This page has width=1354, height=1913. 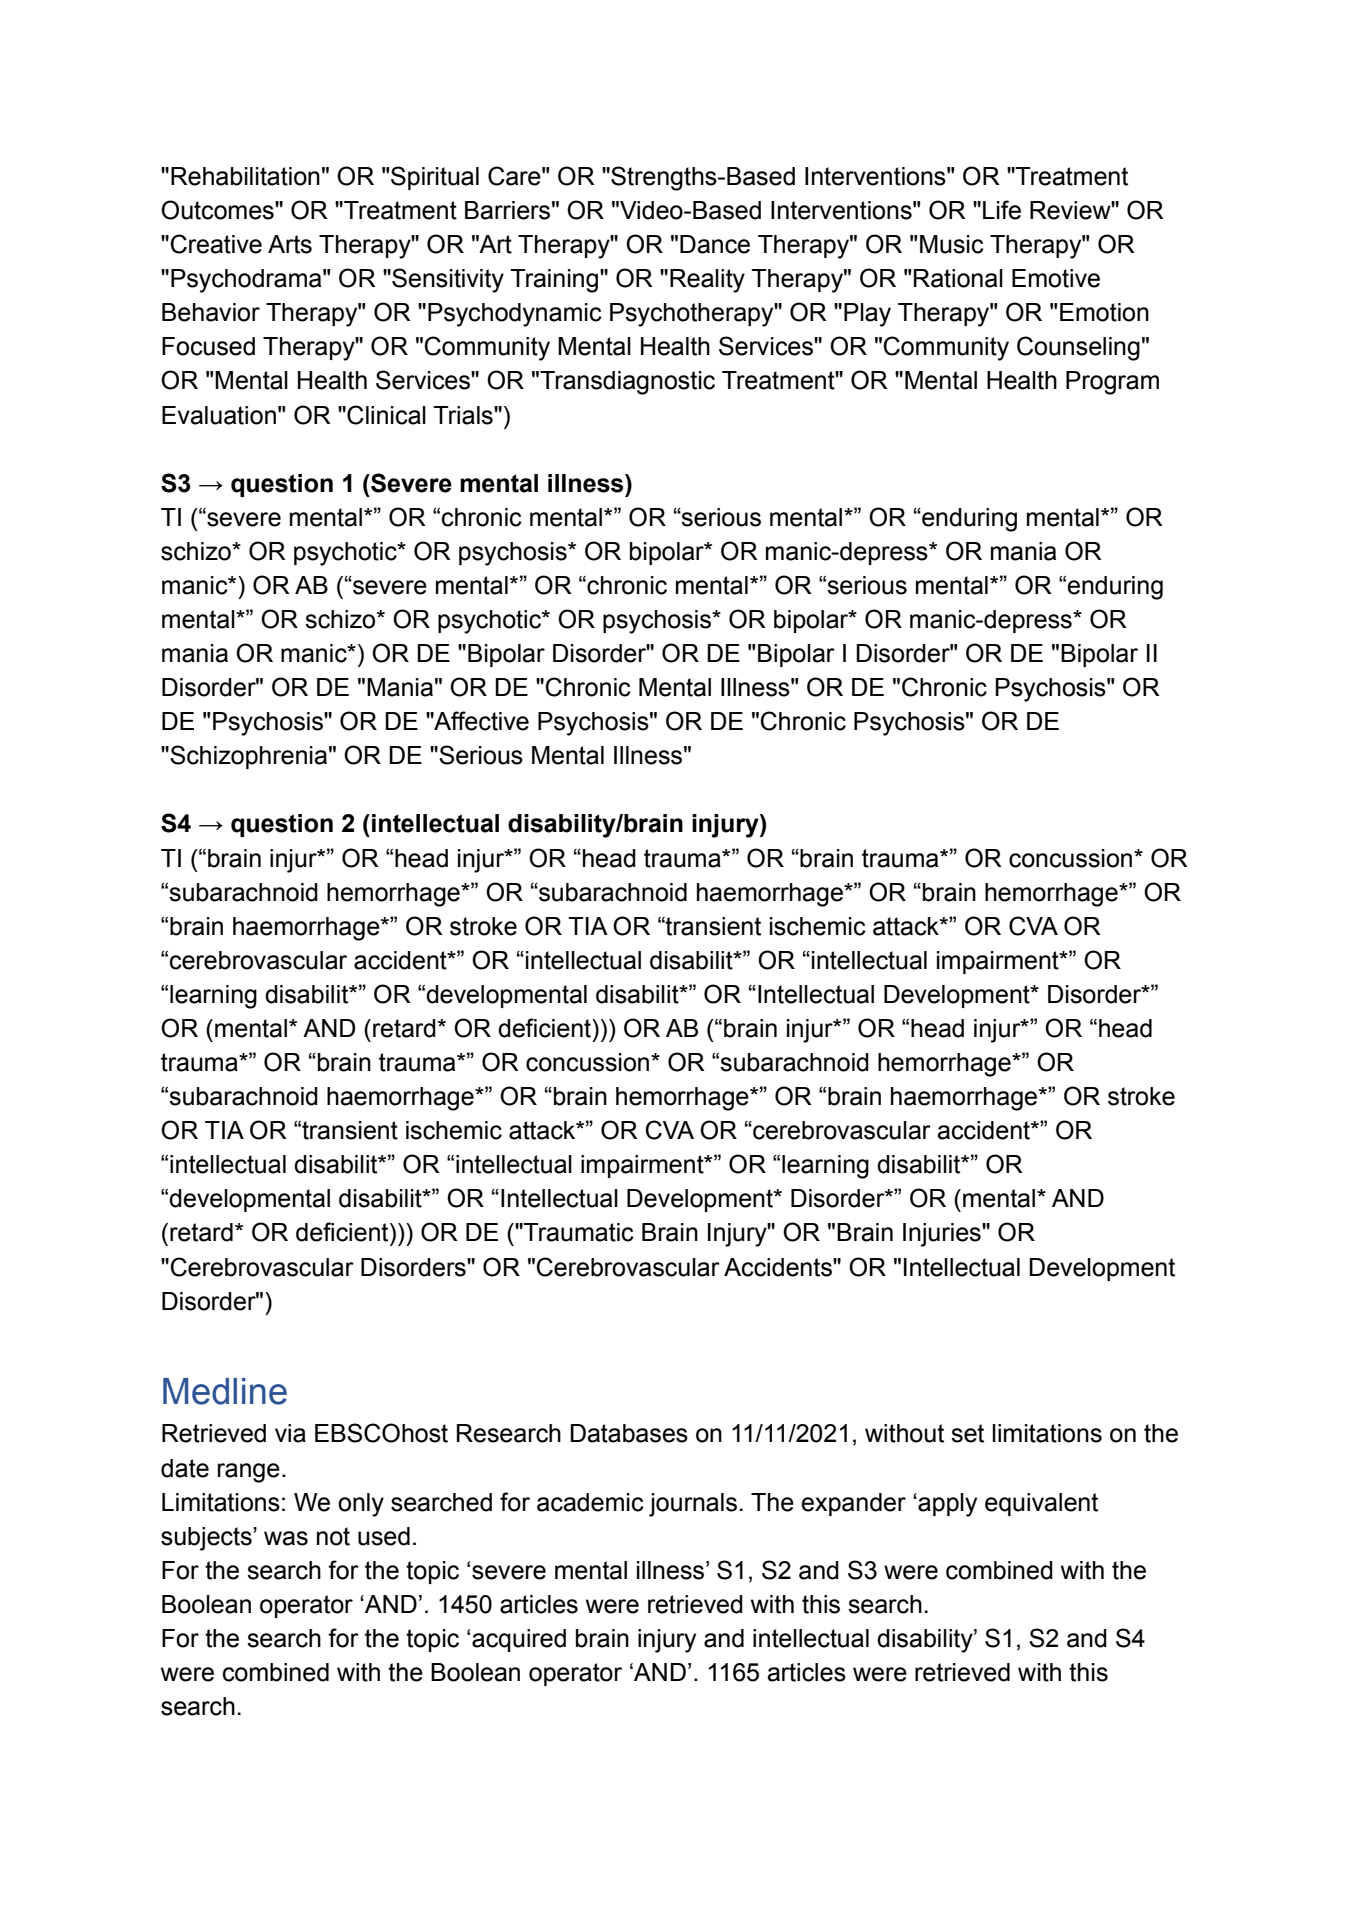 What do you see at coordinates (590, 1502) in the page?
I see `academic` at bounding box center [590, 1502].
